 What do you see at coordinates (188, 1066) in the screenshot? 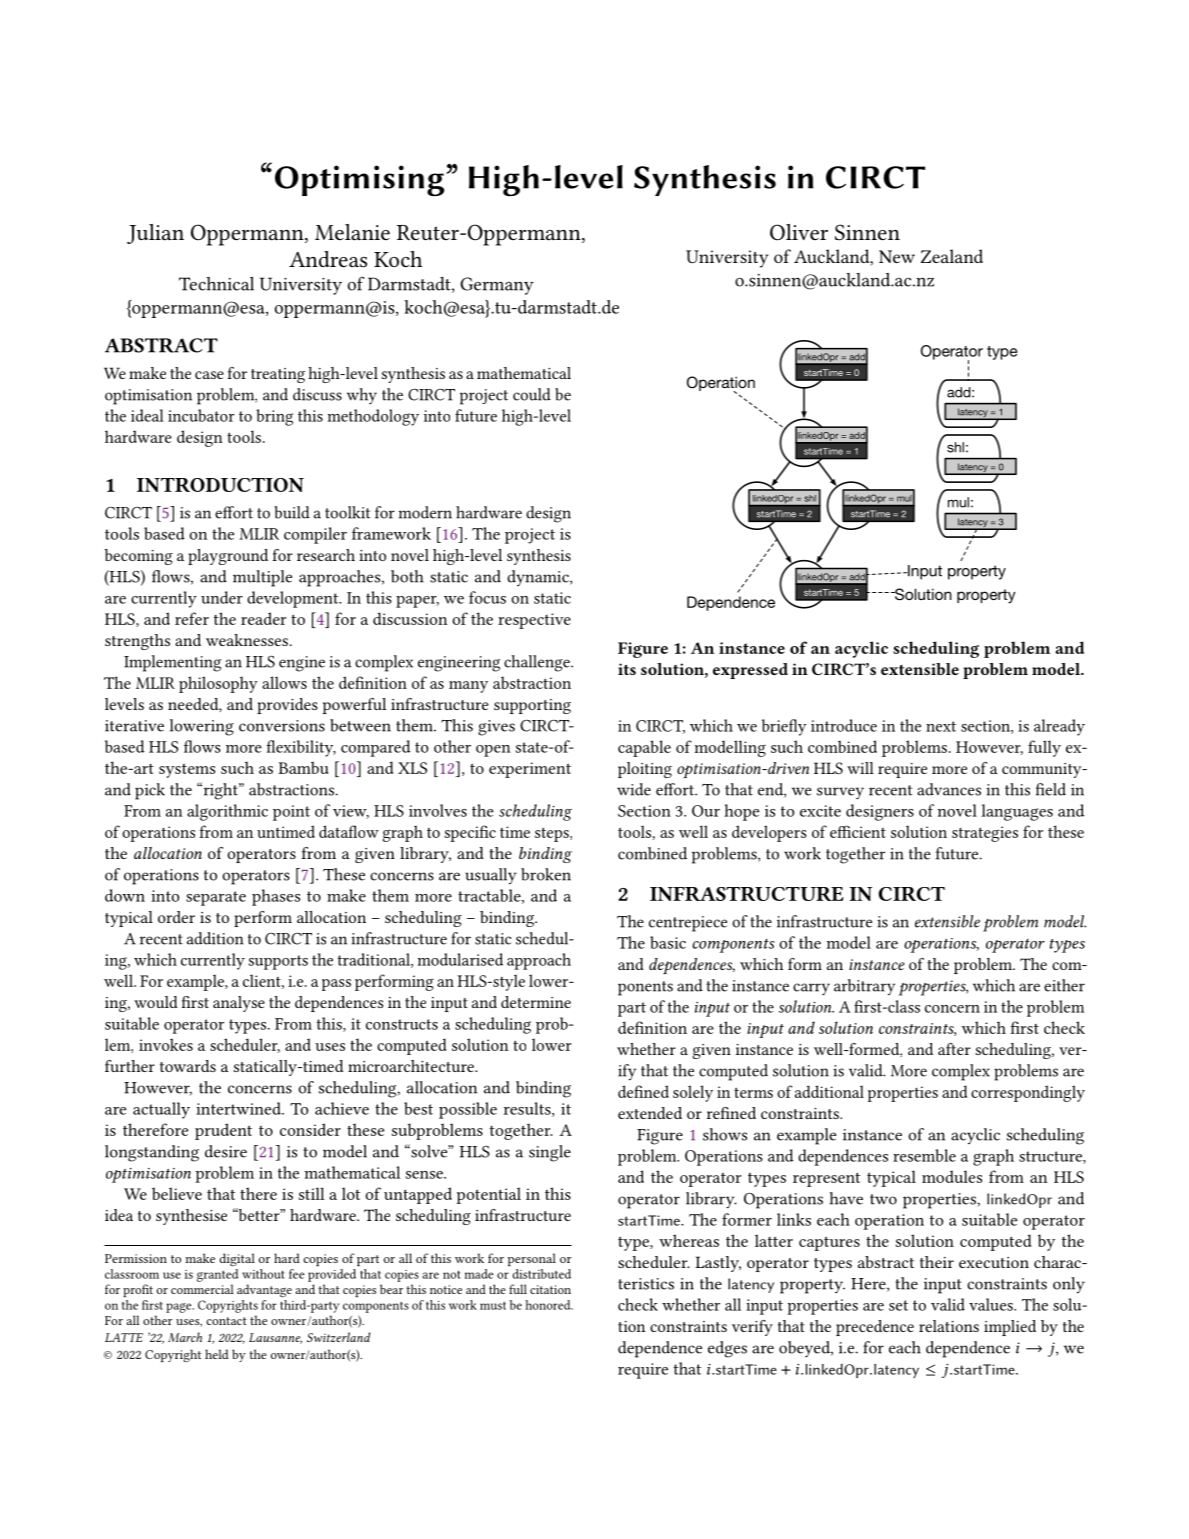
I see `towards` at bounding box center [188, 1066].
